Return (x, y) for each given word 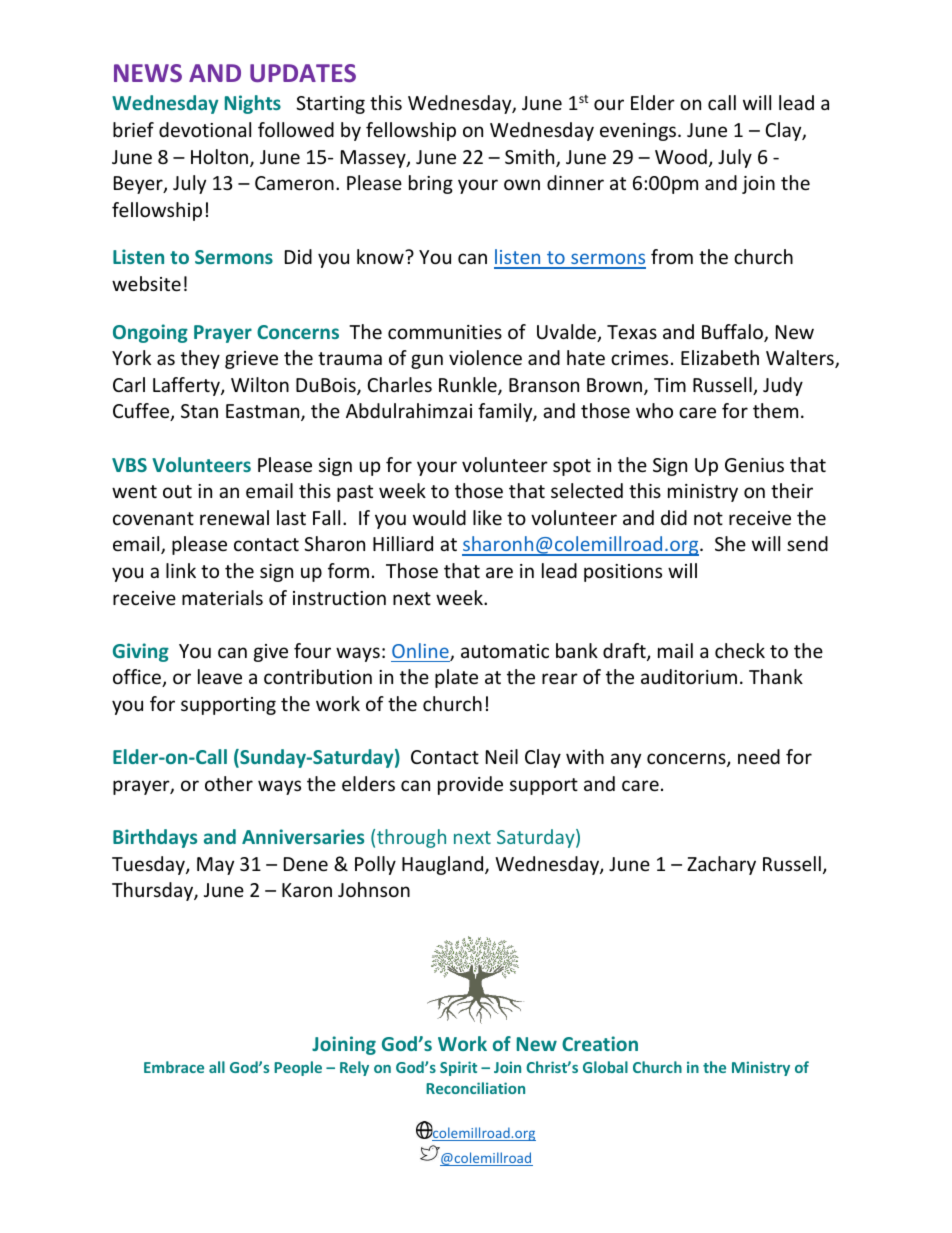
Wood (681, 156)
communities (445, 332)
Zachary (721, 865)
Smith (531, 158)
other (229, 783)
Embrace (174, 1067)
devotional (205, 129)
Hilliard (403, 543)
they (200, 359)
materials (222, 597)
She (730, 543)
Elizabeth (720, 357)
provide (470, 785)
